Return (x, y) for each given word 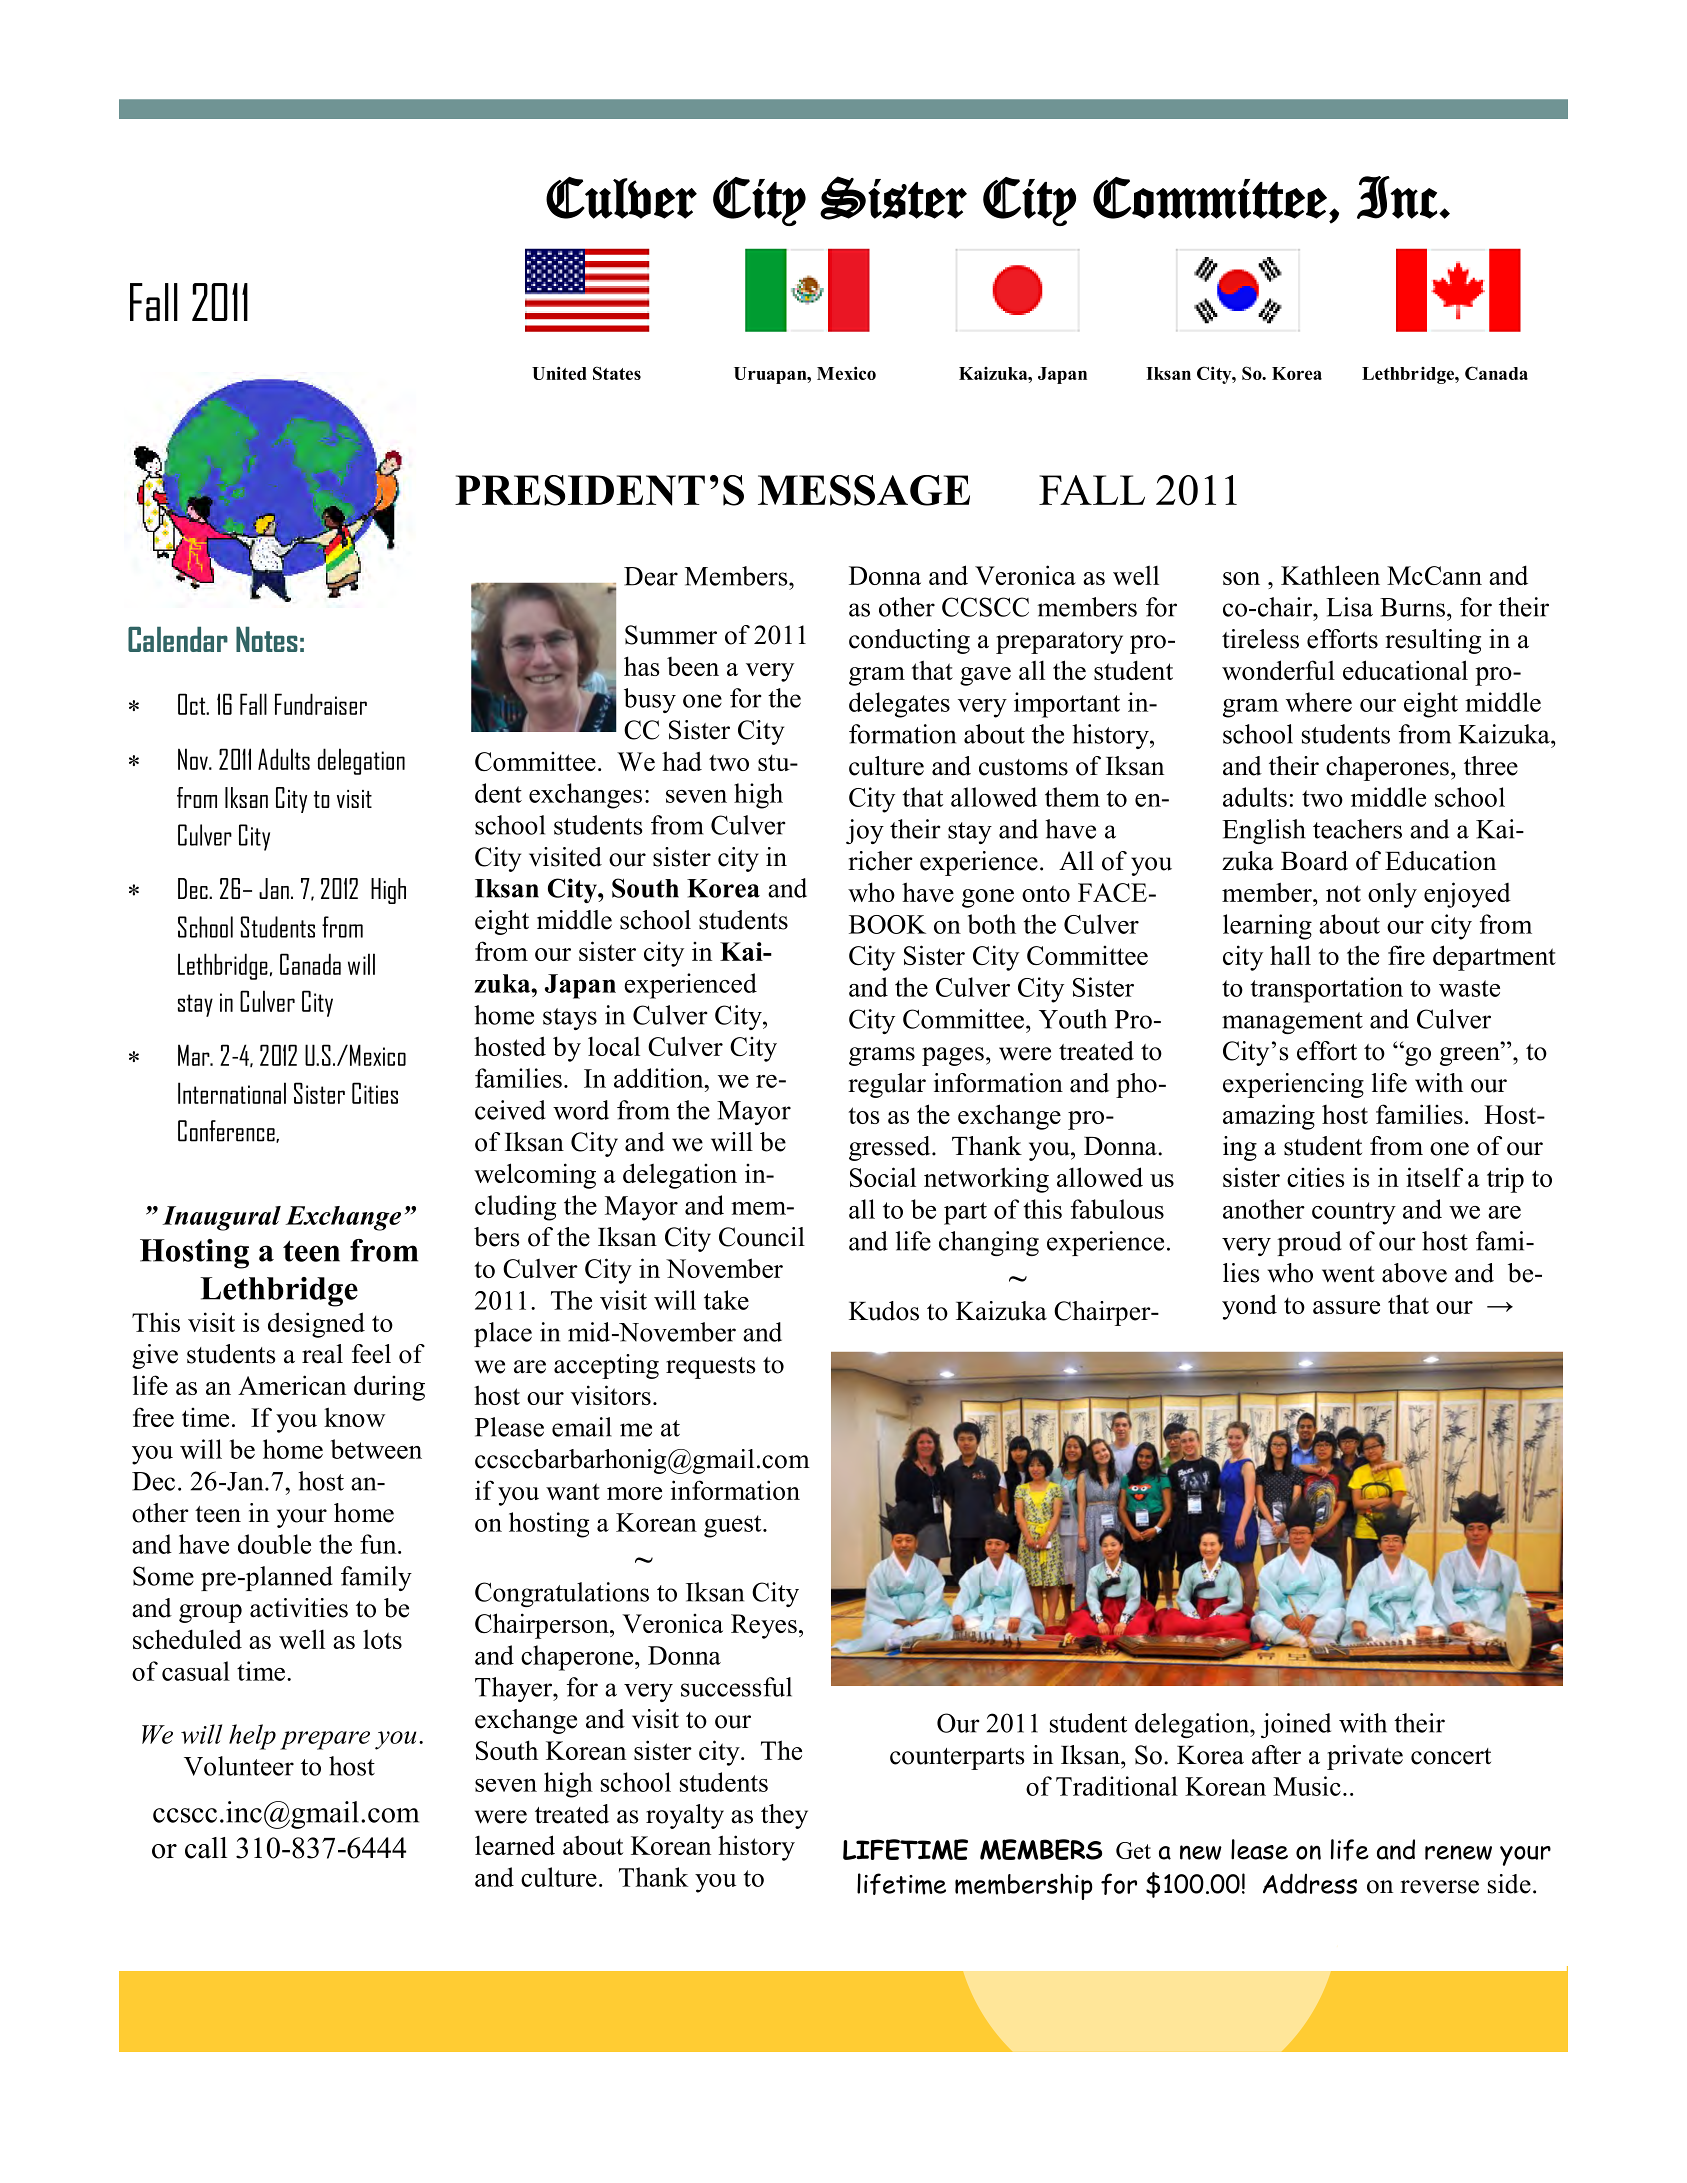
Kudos (884, 1311)
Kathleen (1330, 575)
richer (880, 861)
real (322, 1354)
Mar (195, 1055)
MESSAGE (864, 490)
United (559, 373)
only (1392, 895)
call (206, 1848)
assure (1346, 1307)
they (784, 1816)
